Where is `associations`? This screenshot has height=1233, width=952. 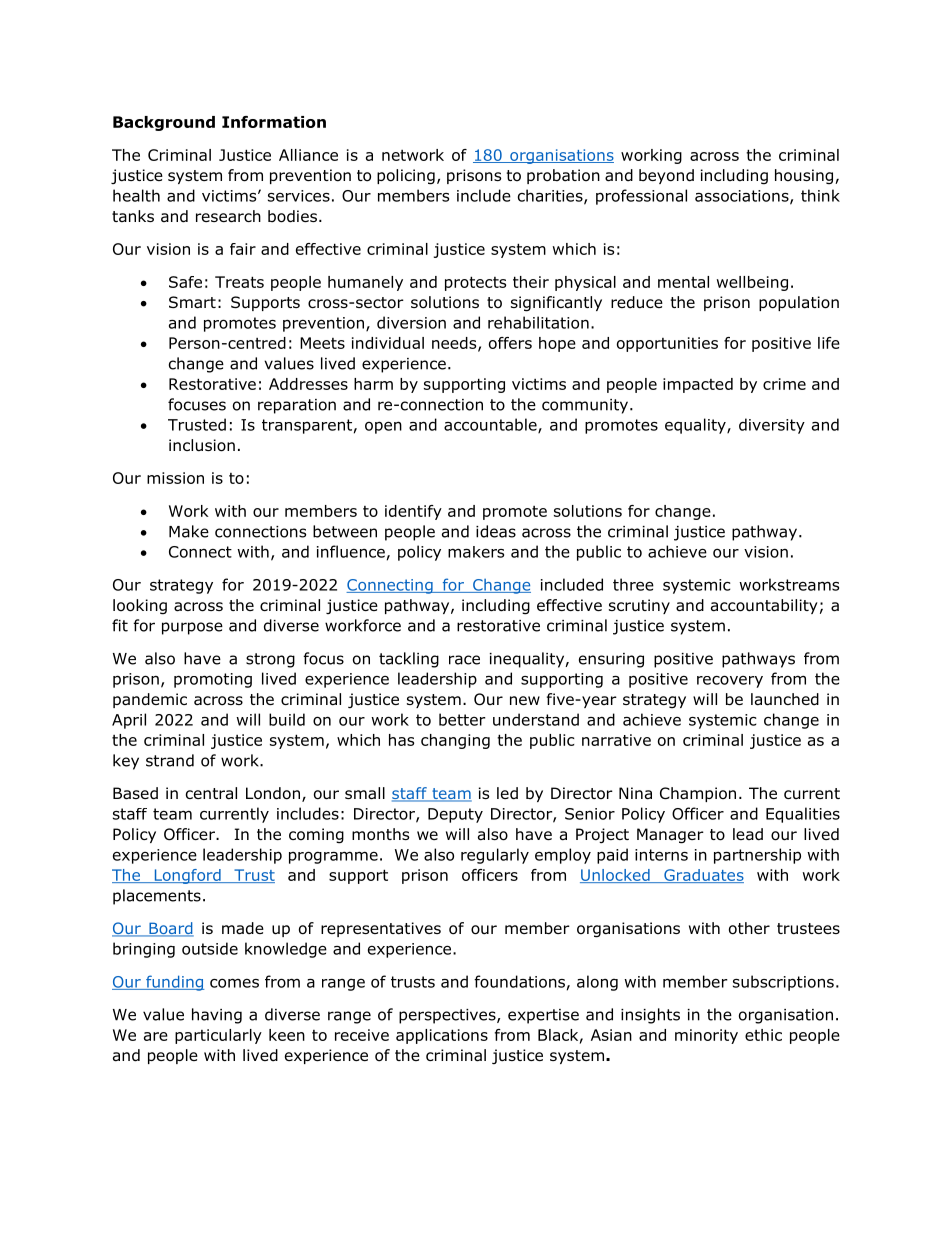
associations is located at coordinates (743, 197).
